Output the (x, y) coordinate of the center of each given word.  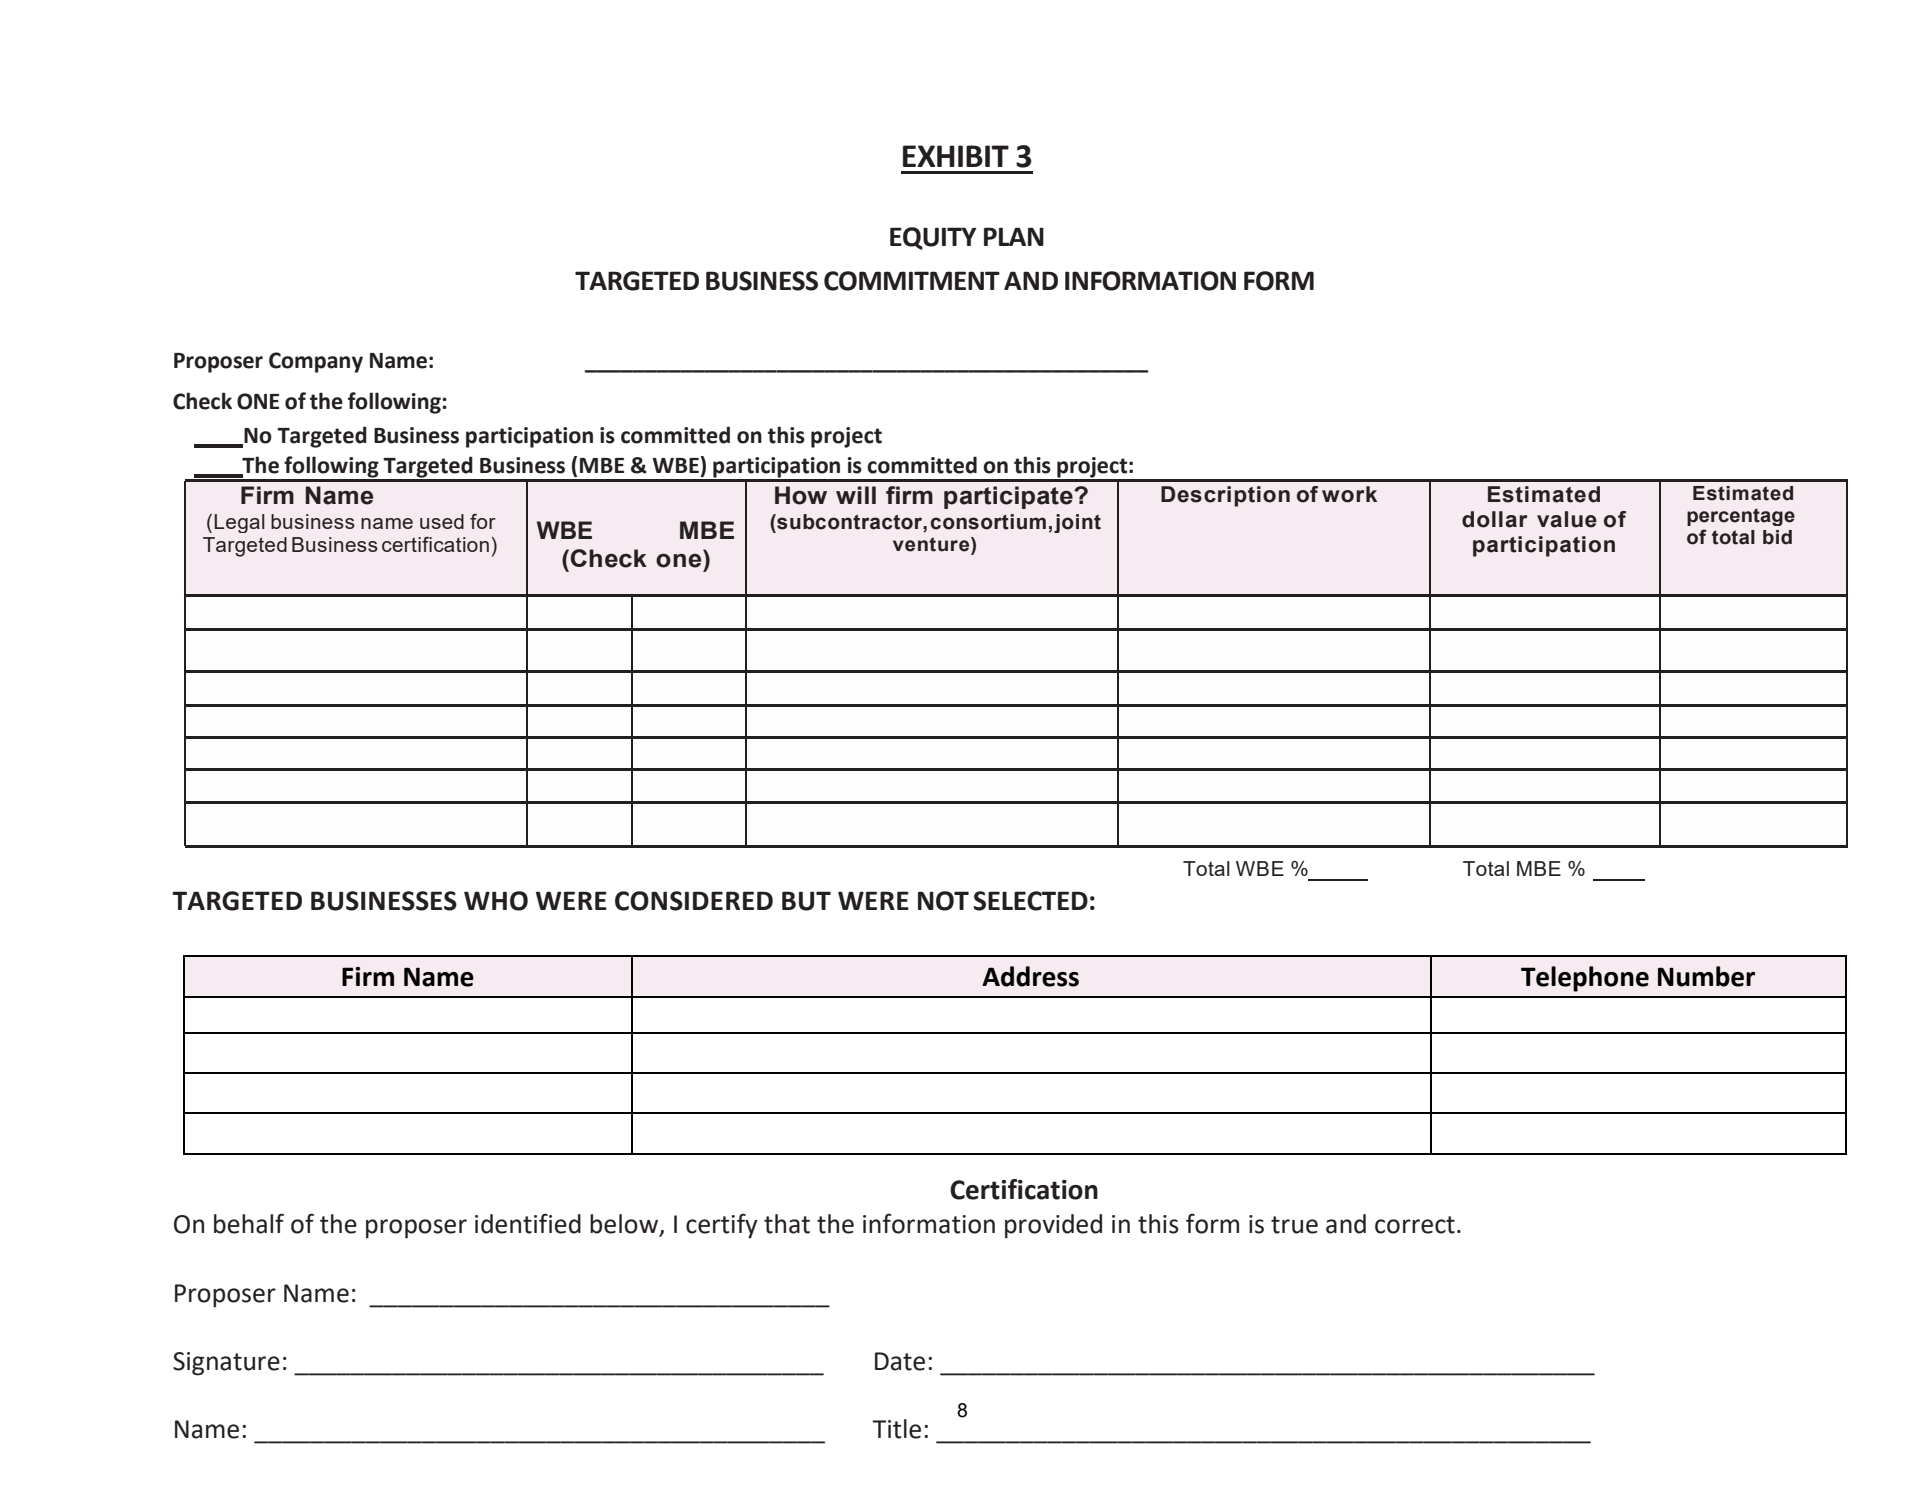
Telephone (1585, 979)
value (1567, 519)
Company (316, 362)
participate (1009, 497)
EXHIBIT (956, 156)
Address (1030, 976)
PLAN (1014, 236)
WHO (496, 901)
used (442, 521)
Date (900, 1361)
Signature (226, 1364)
